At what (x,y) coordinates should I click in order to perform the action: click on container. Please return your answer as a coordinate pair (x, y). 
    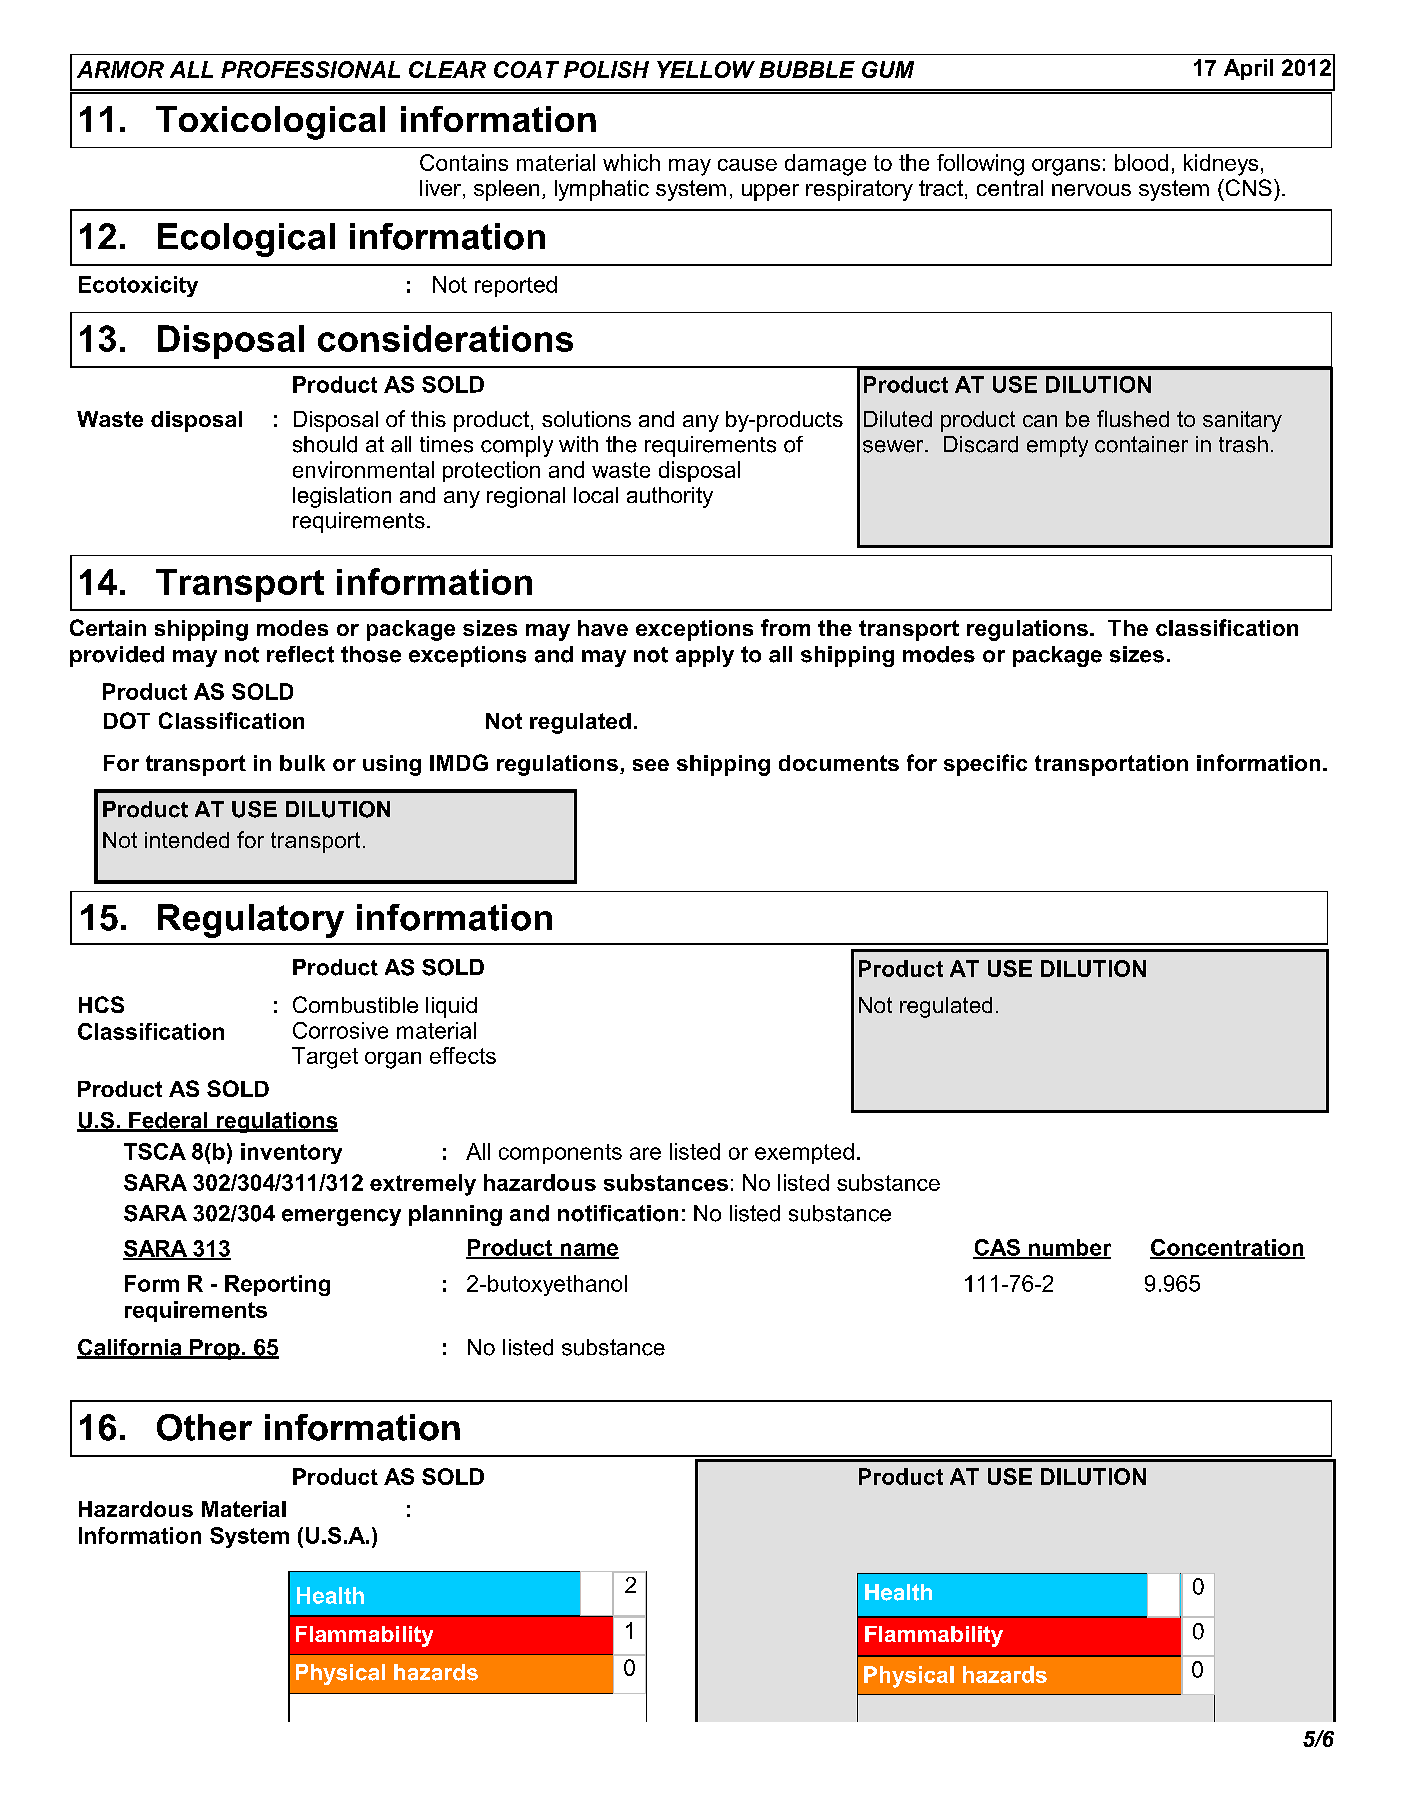
    Looking at the image, I should click on (1141, 444).
